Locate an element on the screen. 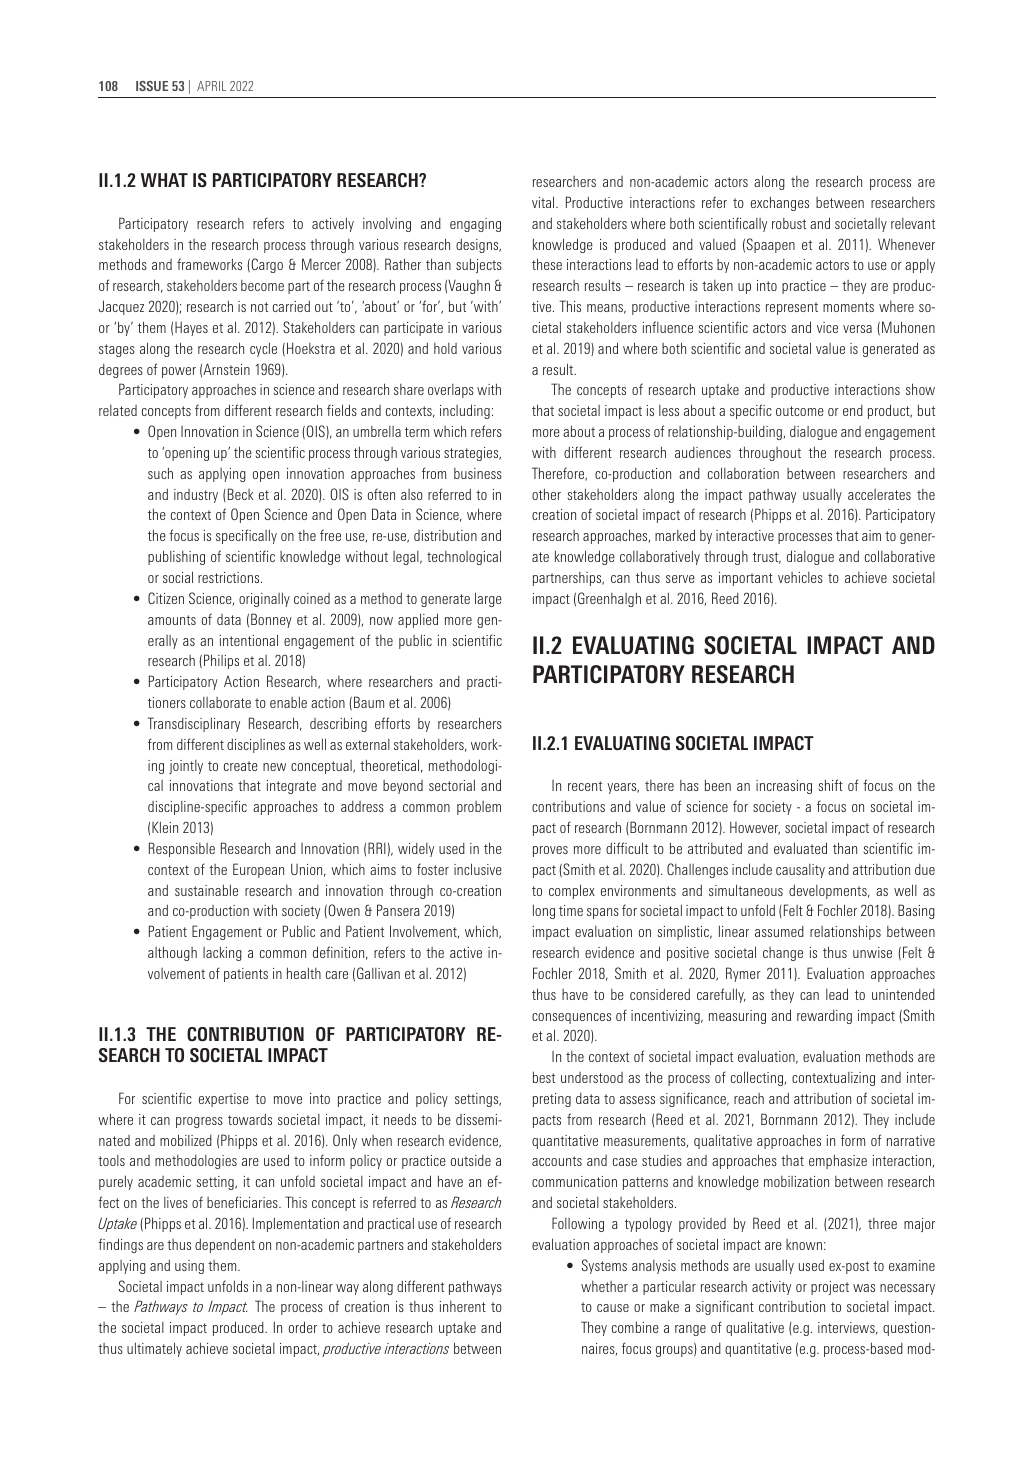  inherent is located at coordinates (463, 1306).
